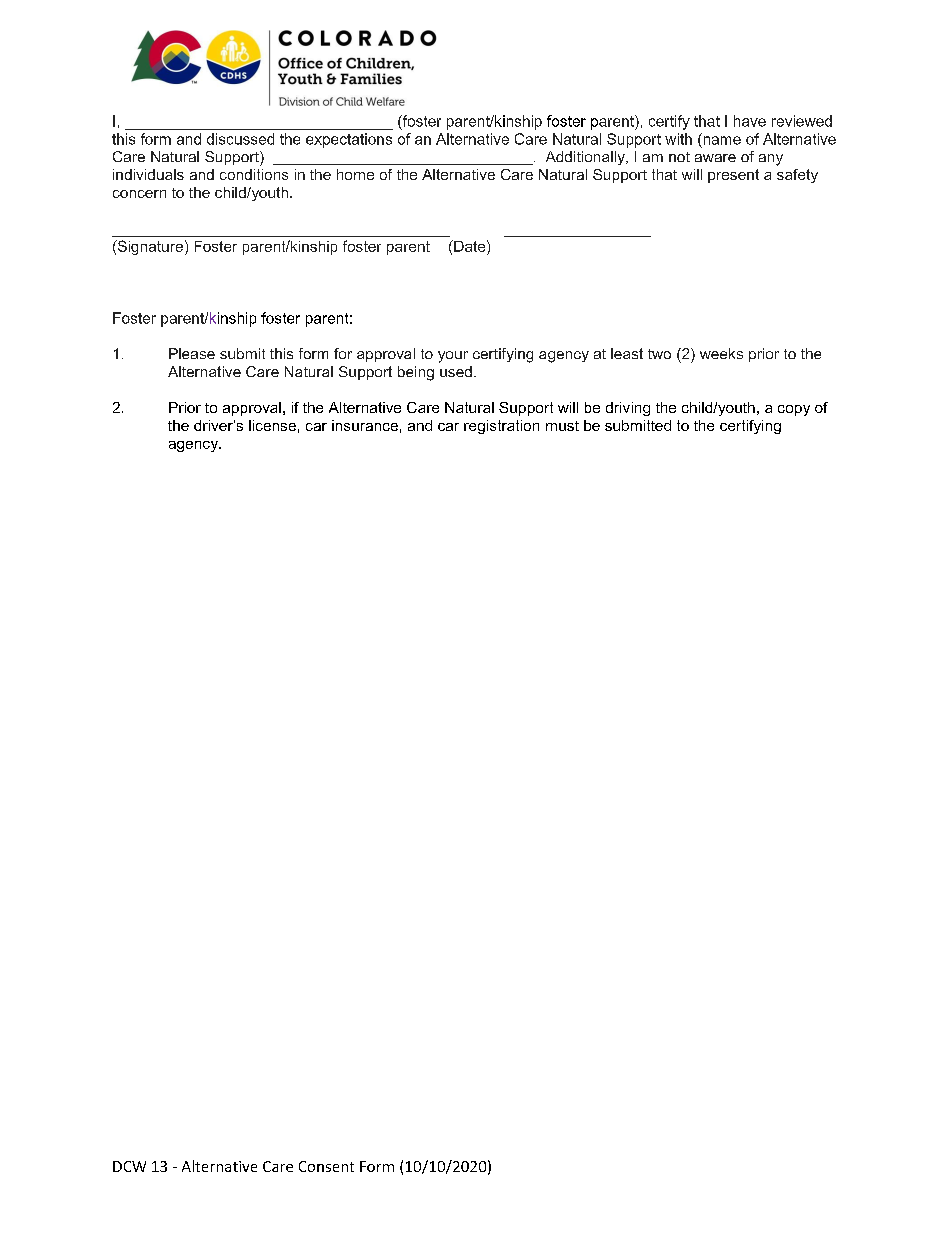 Image resolution: width=952 pixels, height=1233 pixels. What do you see at coordinates (192, 353) in the page?
I see `Please` at bounding box center [192, 353].
